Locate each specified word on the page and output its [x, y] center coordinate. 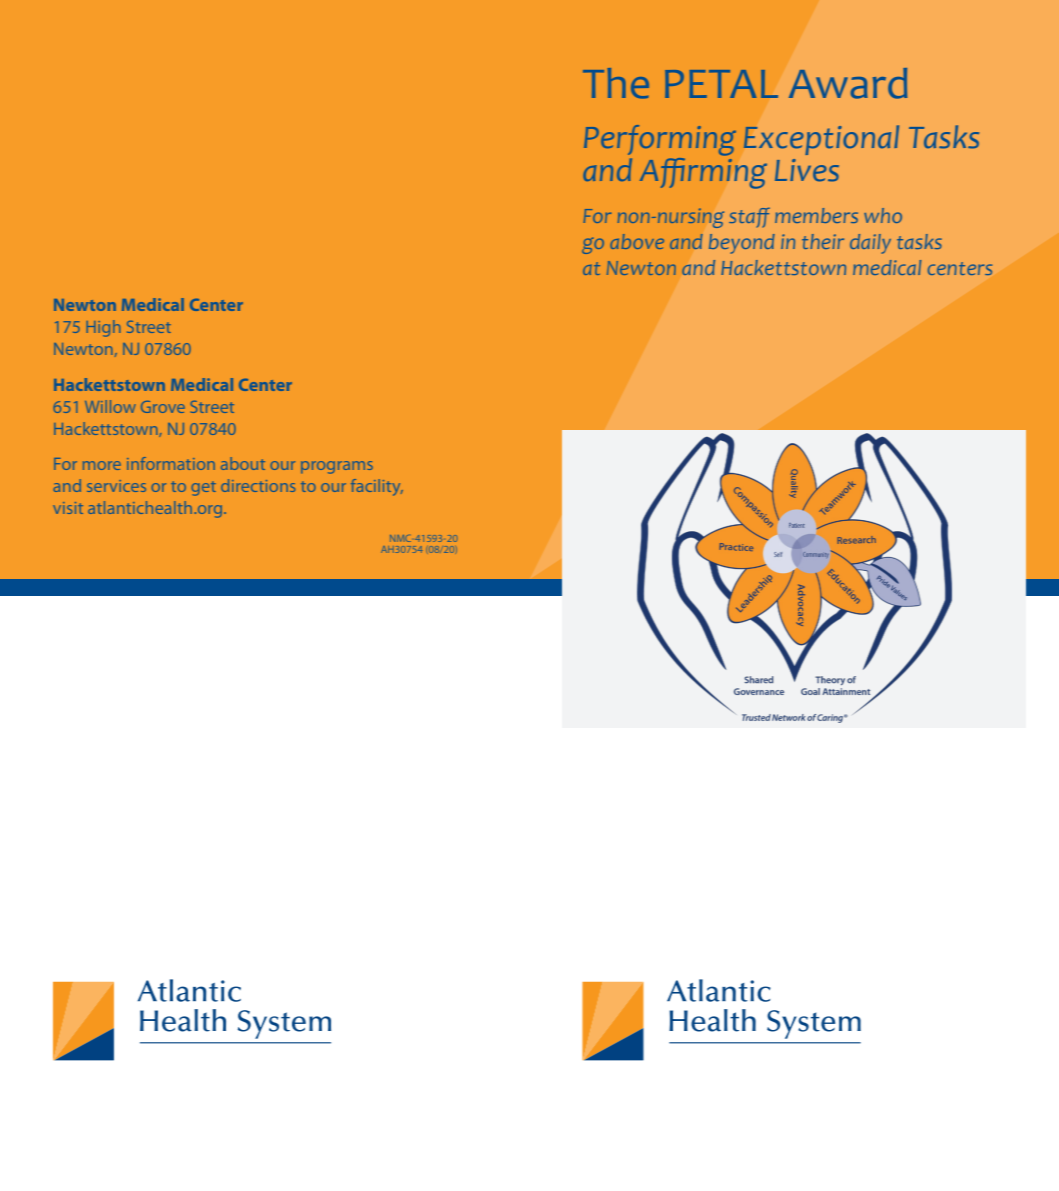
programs [337, 467]
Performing [660, 142]
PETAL [721, 84]
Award [848, 83]
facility [377, 487]
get [204, 488]
